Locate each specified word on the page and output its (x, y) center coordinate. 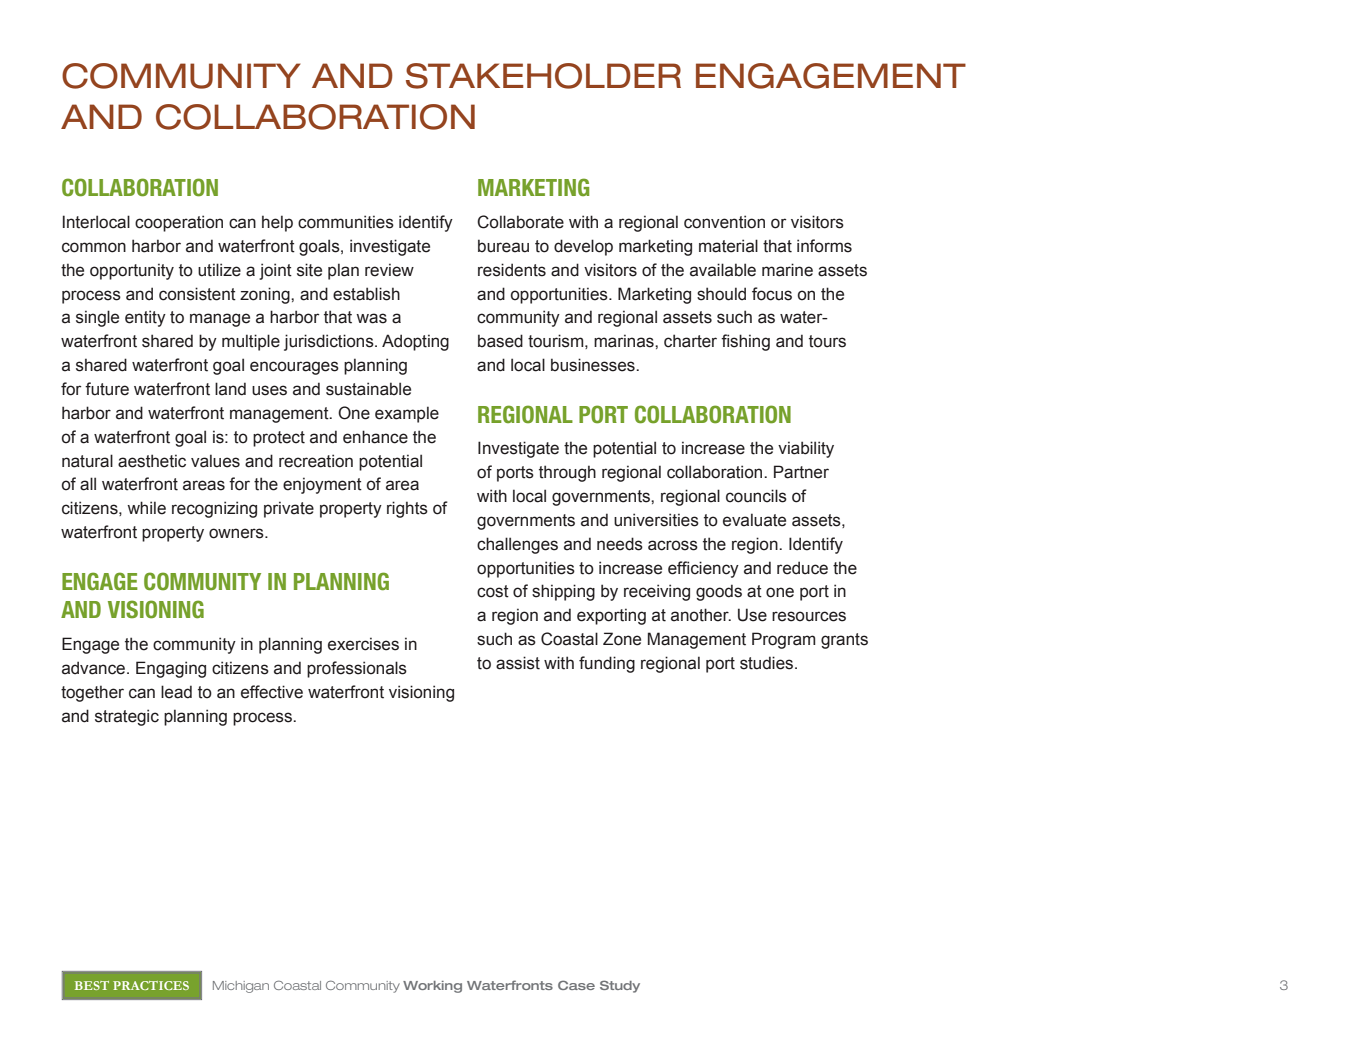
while (146, 508)
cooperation (179, 223)
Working (432, 987)
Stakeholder (543, 76)
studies (768, 663)
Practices (151, 985)
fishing (745, 342)
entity (145, 318)
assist (518, 663)
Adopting (415, 342)
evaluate (754, 520)
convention (724, 222)
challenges (517, 545)
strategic (127, 717)
